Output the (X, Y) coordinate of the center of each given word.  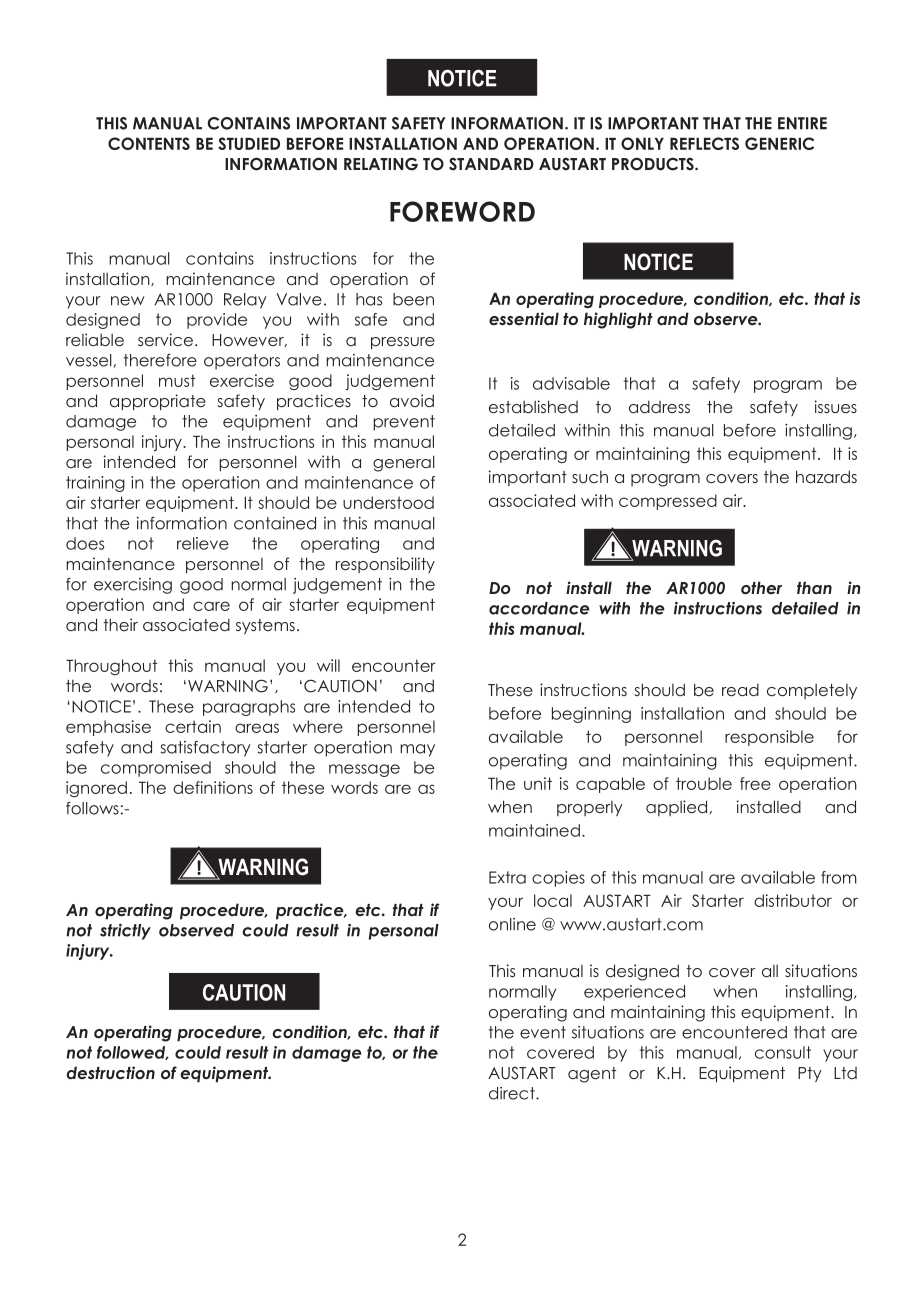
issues (836, 406)
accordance (539, 608)
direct (513, 1093)
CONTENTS (149, 143)
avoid (412, 400)
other (761, 587)
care (211, 606)
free (755, 783)
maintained (534, 830)
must (177, 380)
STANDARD (491, 164)
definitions (213, 787)
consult (783, 1052)
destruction (110, 1072)
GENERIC (779, 143)
